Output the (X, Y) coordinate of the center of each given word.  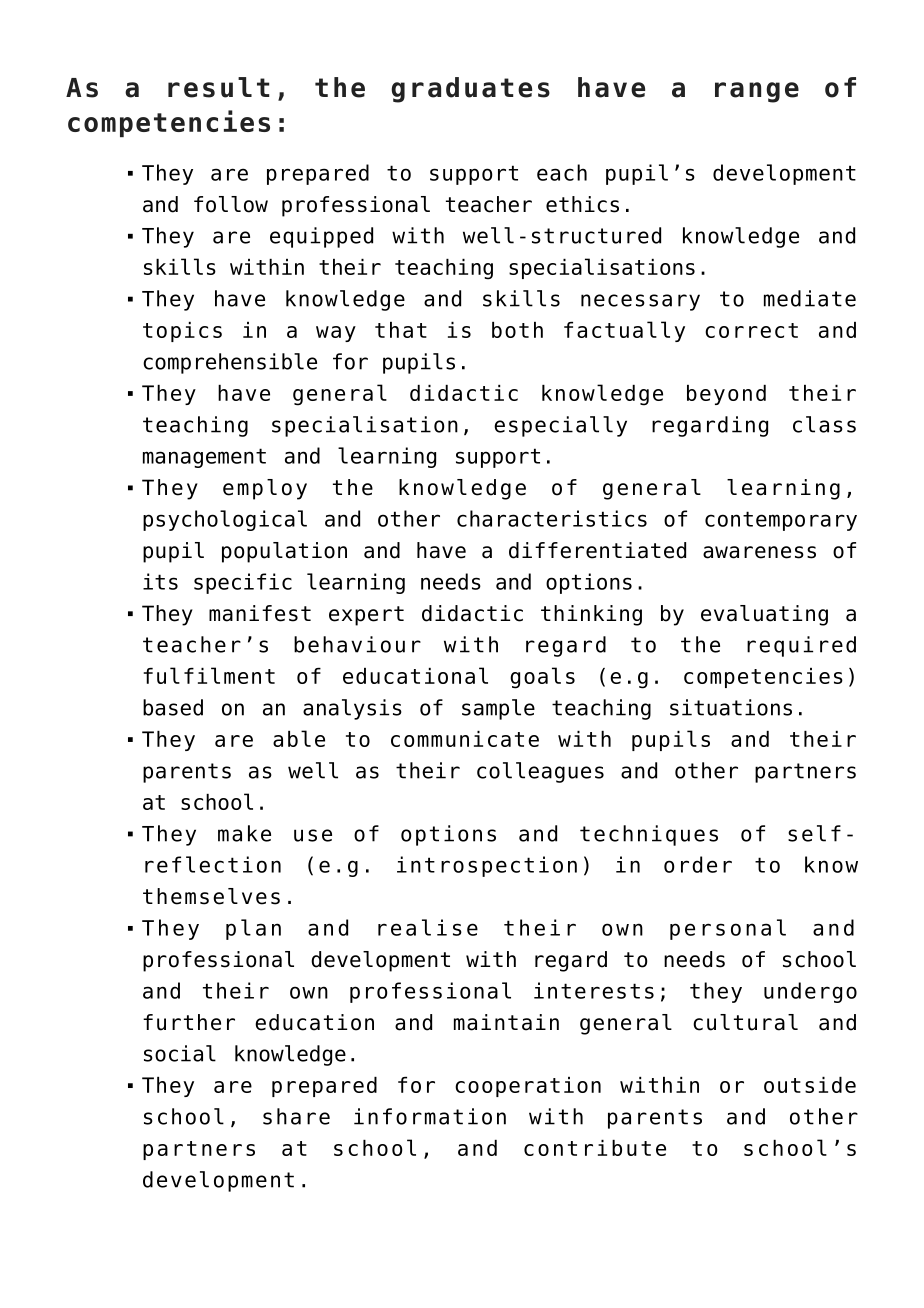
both (517, 330)
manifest (260, 613)
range (757, 92)
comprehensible (230, 363)
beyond (726, 395)
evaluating (764, 615)
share (296, 1116)
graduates (470, 90)
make (244, 833)
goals (542, 678)
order (698, 864)
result (219, 87)
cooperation (528, 1087)
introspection (487, 866)
